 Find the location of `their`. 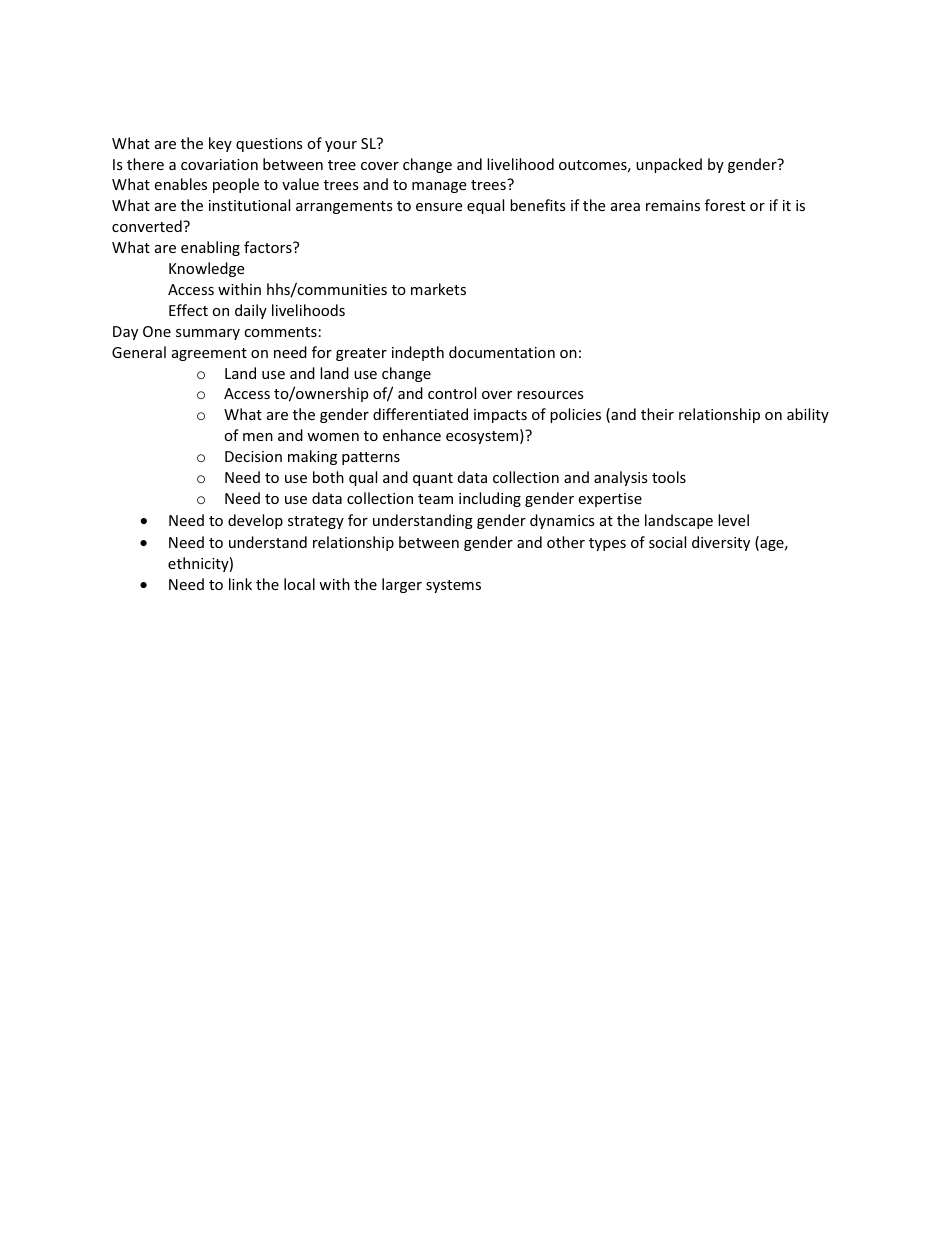

their is located at coordinates (657, 414).
